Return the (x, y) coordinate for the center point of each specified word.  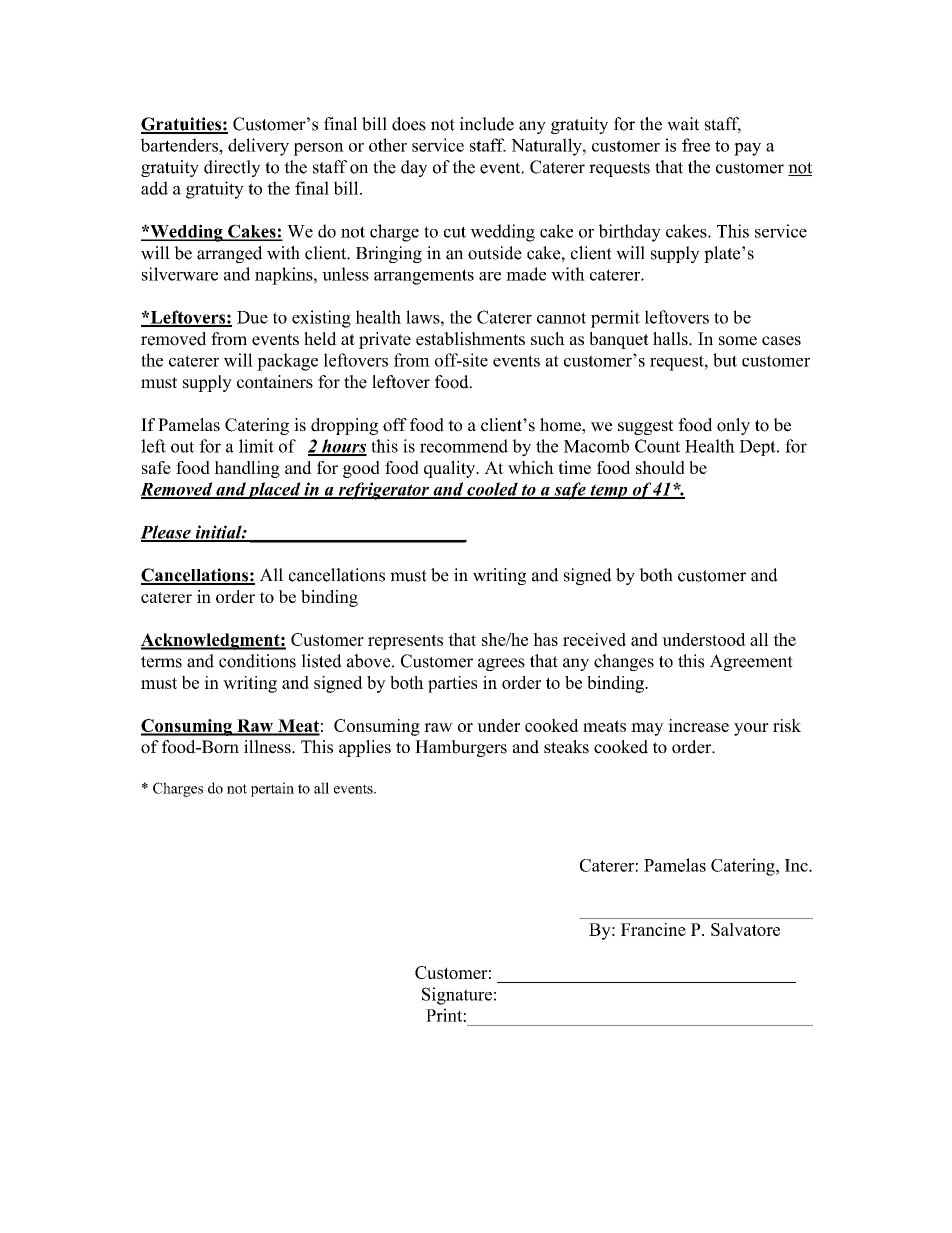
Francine (653, 929)
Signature (457, 996)
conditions (257, 661)
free (696, 145)
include (487, 124)
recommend (464, 446)
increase (698, 725)
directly (232, 168)
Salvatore (745, 929)
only (733, 426)
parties (452, 684)
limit (256, 446)
